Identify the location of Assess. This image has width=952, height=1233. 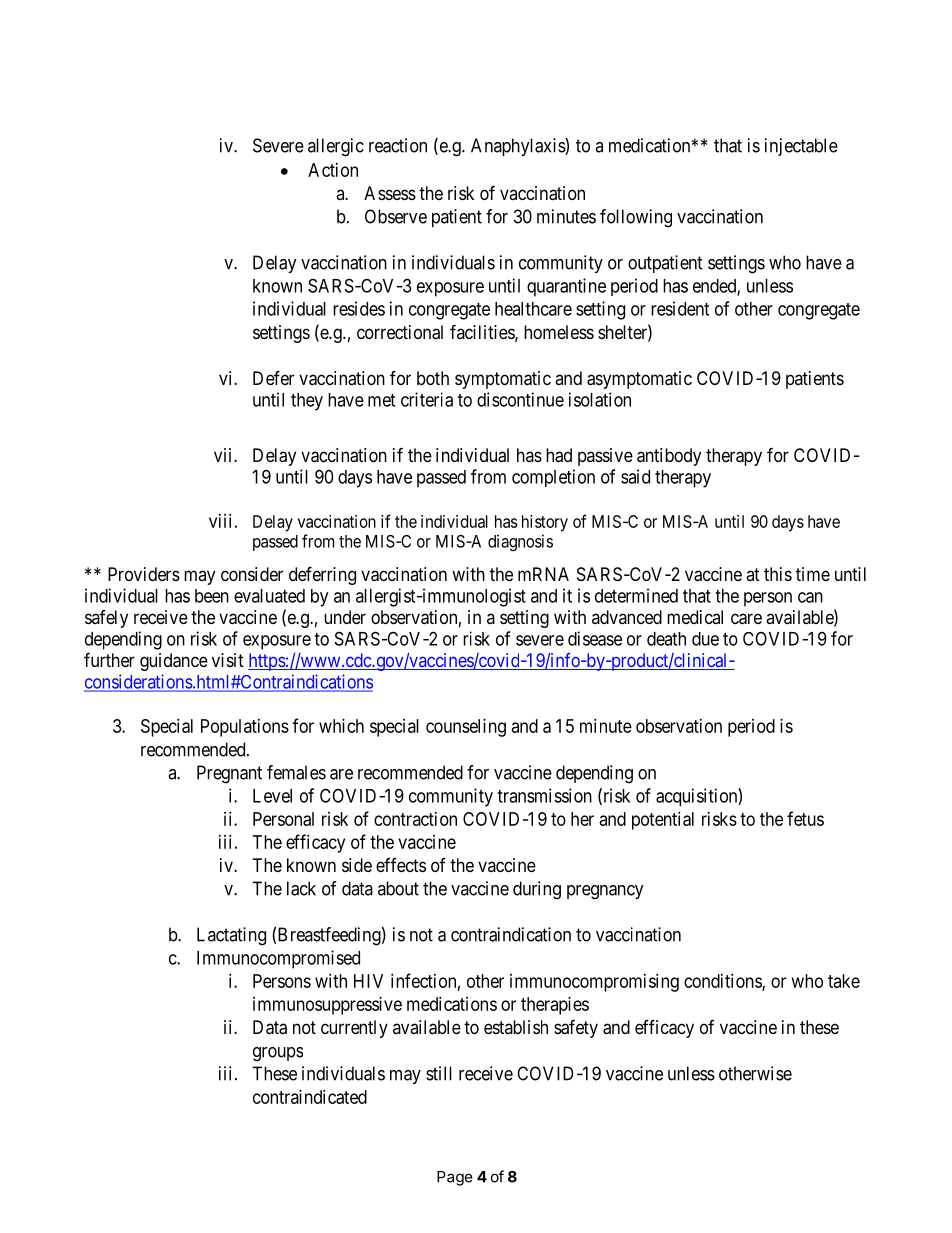
(390, 193).
